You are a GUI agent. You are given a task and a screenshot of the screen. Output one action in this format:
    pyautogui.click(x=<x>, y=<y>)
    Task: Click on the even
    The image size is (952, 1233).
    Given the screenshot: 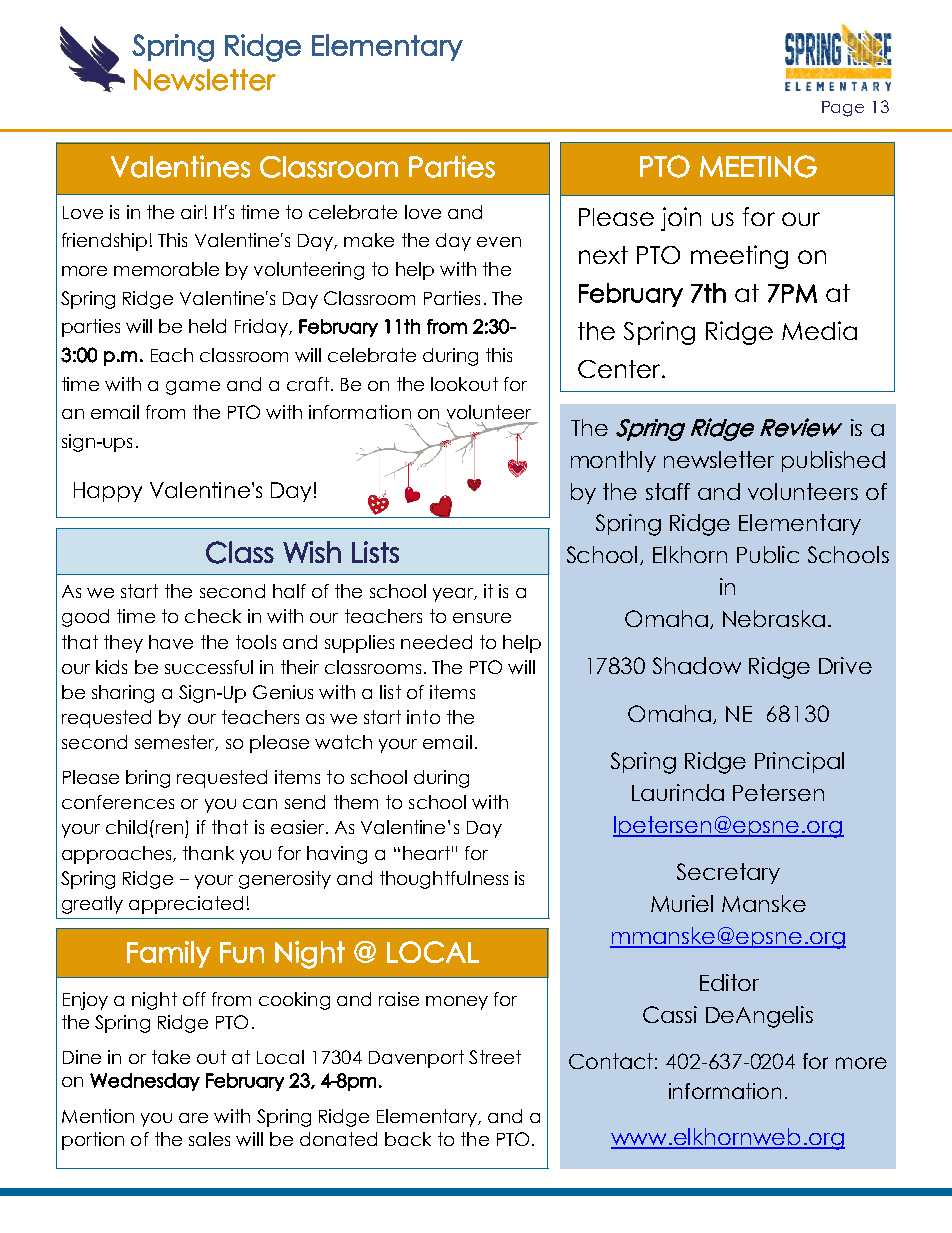 What is the action you would take?
    pyautogui.click(x=499, y=242)
